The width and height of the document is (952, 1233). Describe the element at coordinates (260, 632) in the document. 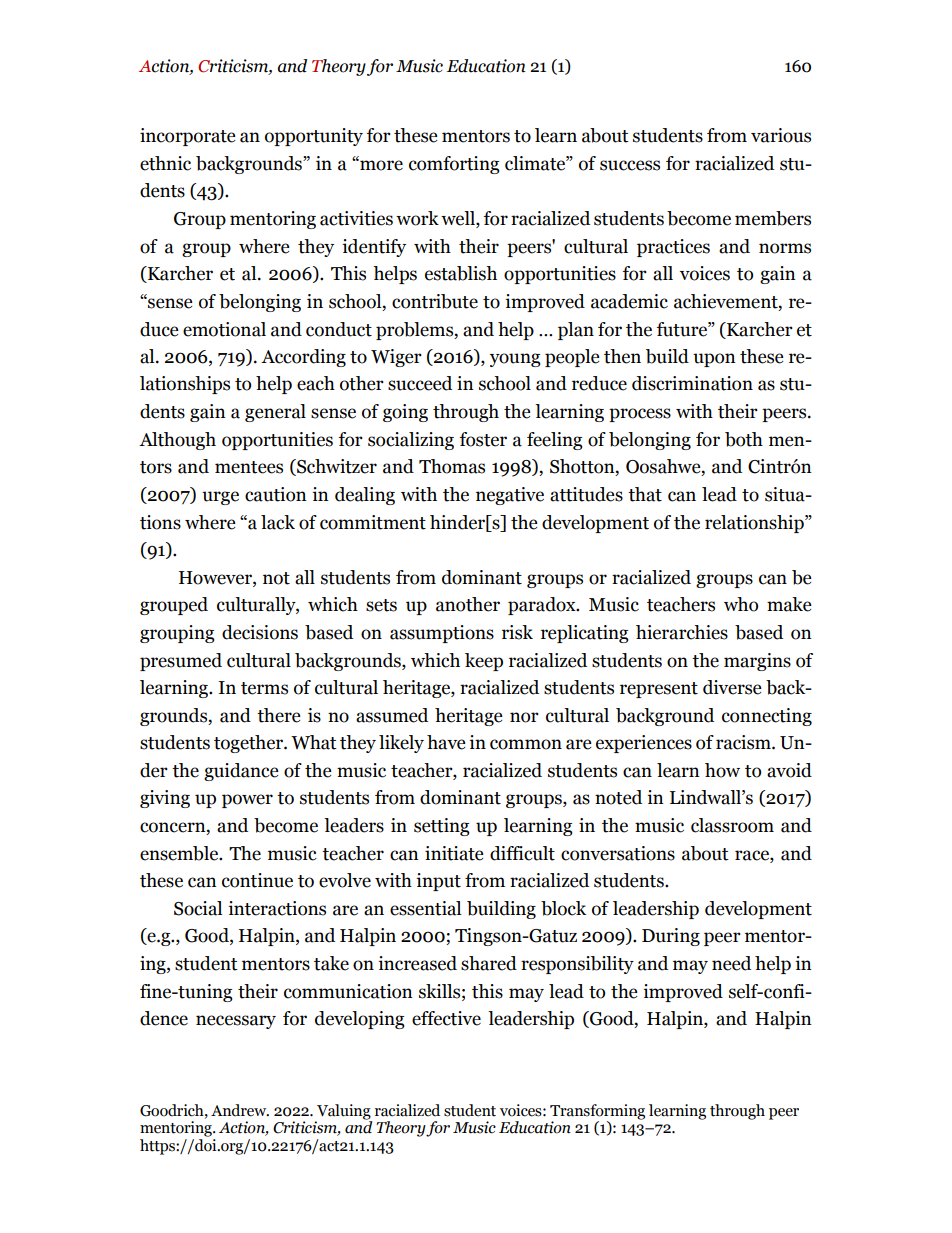

I see `decisions` at that location.
